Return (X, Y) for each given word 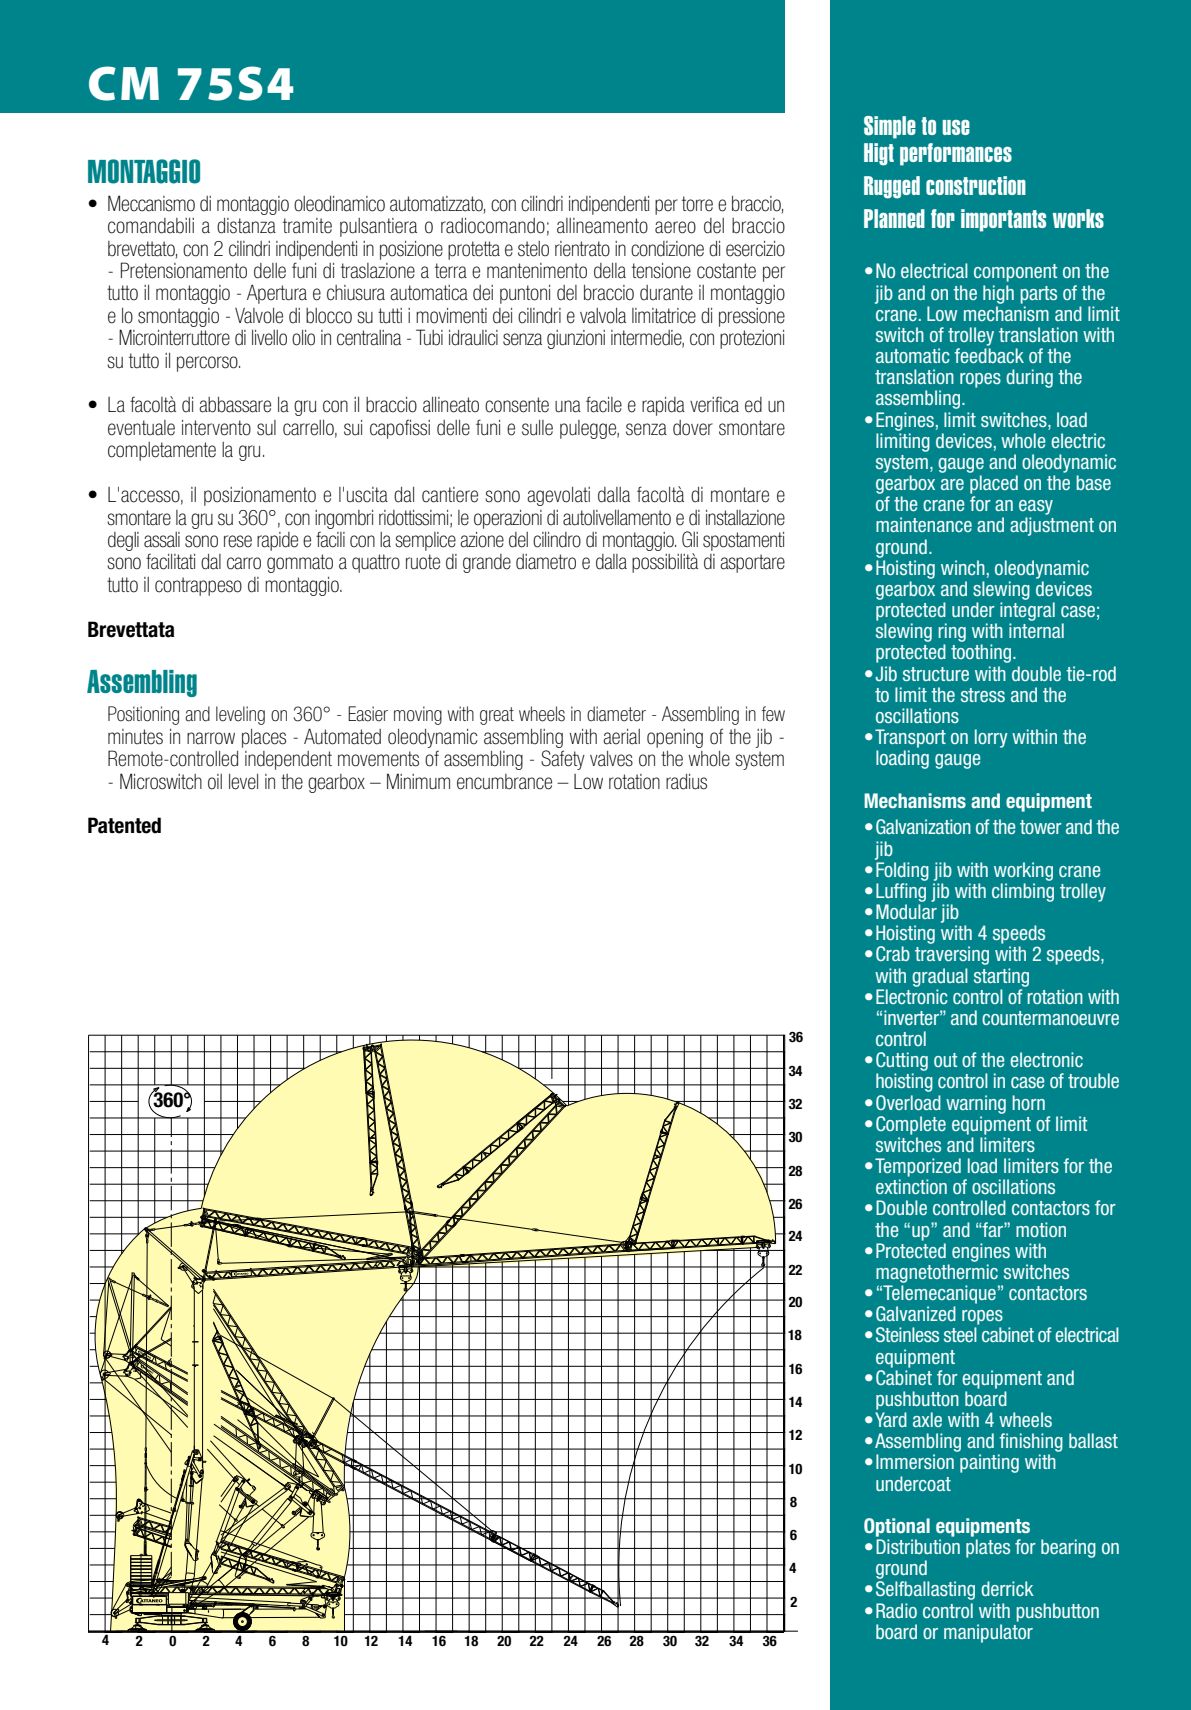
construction (976, 185)
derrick (1007, 1588)
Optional (897, 1527)
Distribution (918, 1546)
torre (697, 204)
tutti (390, 316)
